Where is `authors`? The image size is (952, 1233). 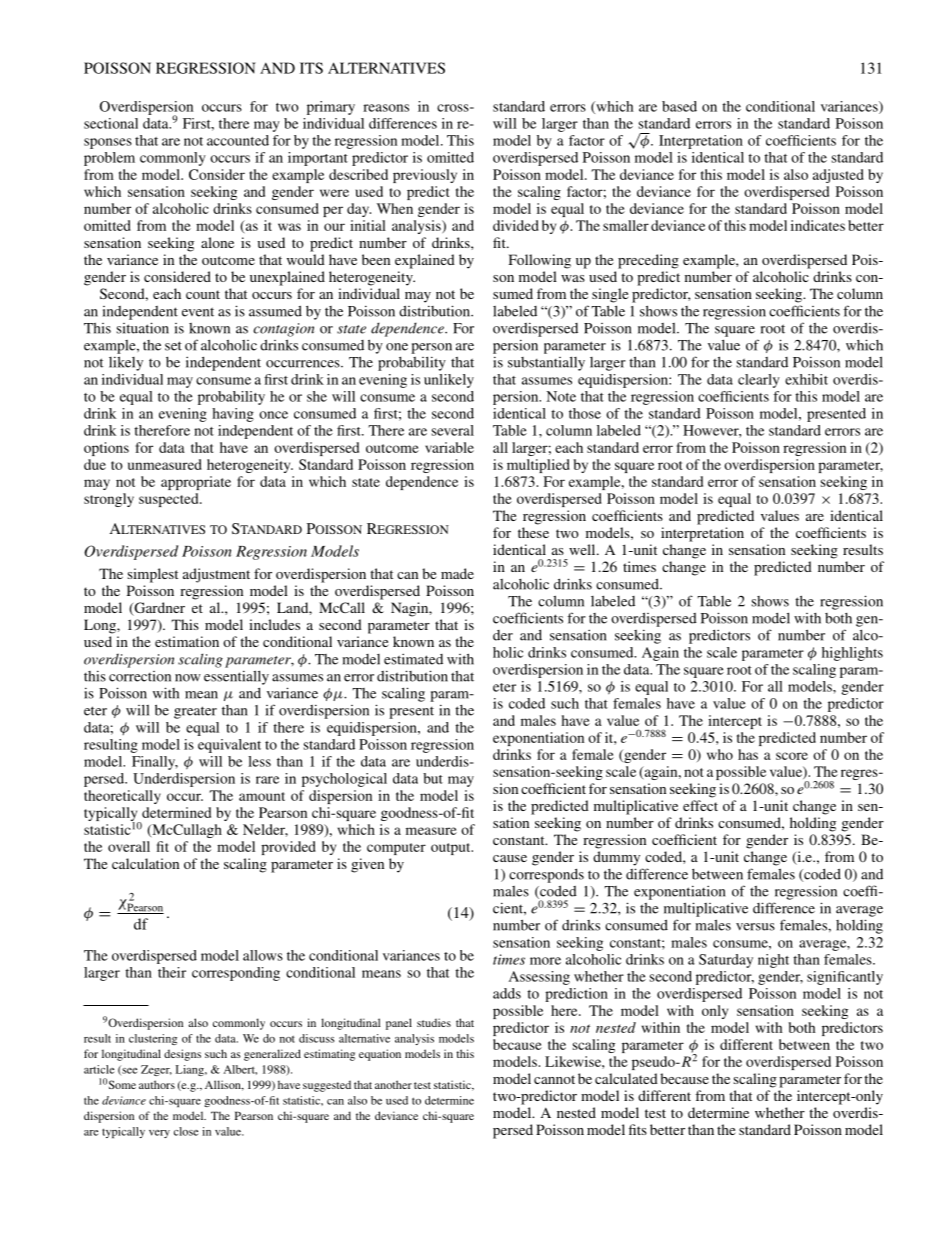
authors is located at coordinates (157, 1084).
